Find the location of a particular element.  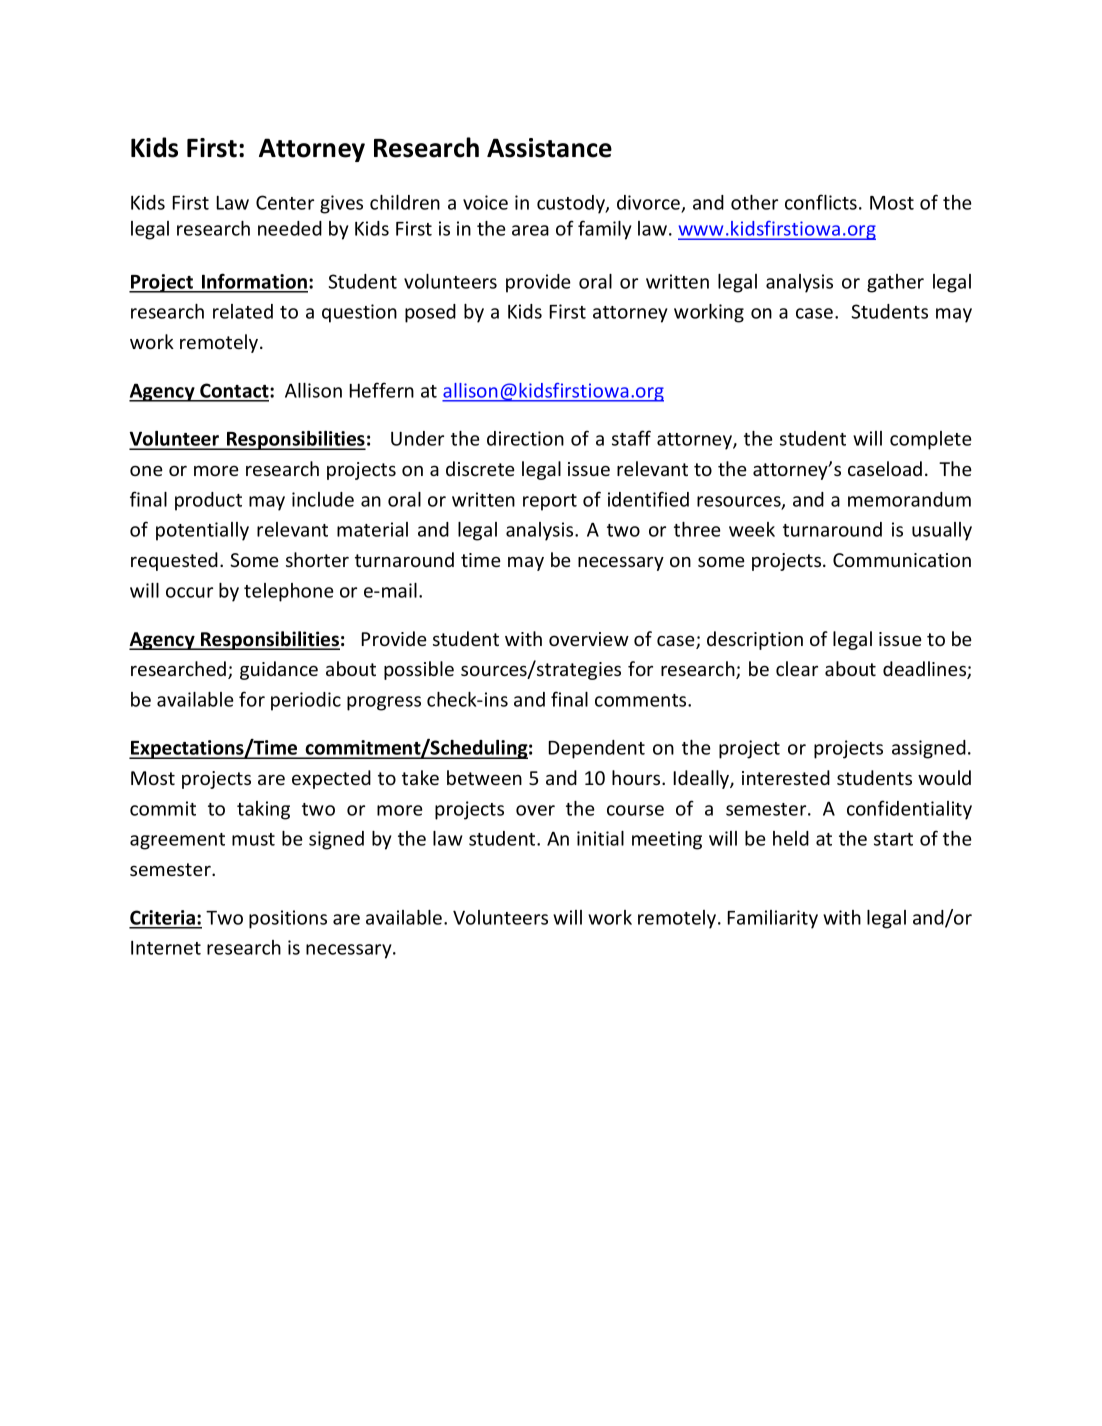

positions is located at coordinates (288, 919).
